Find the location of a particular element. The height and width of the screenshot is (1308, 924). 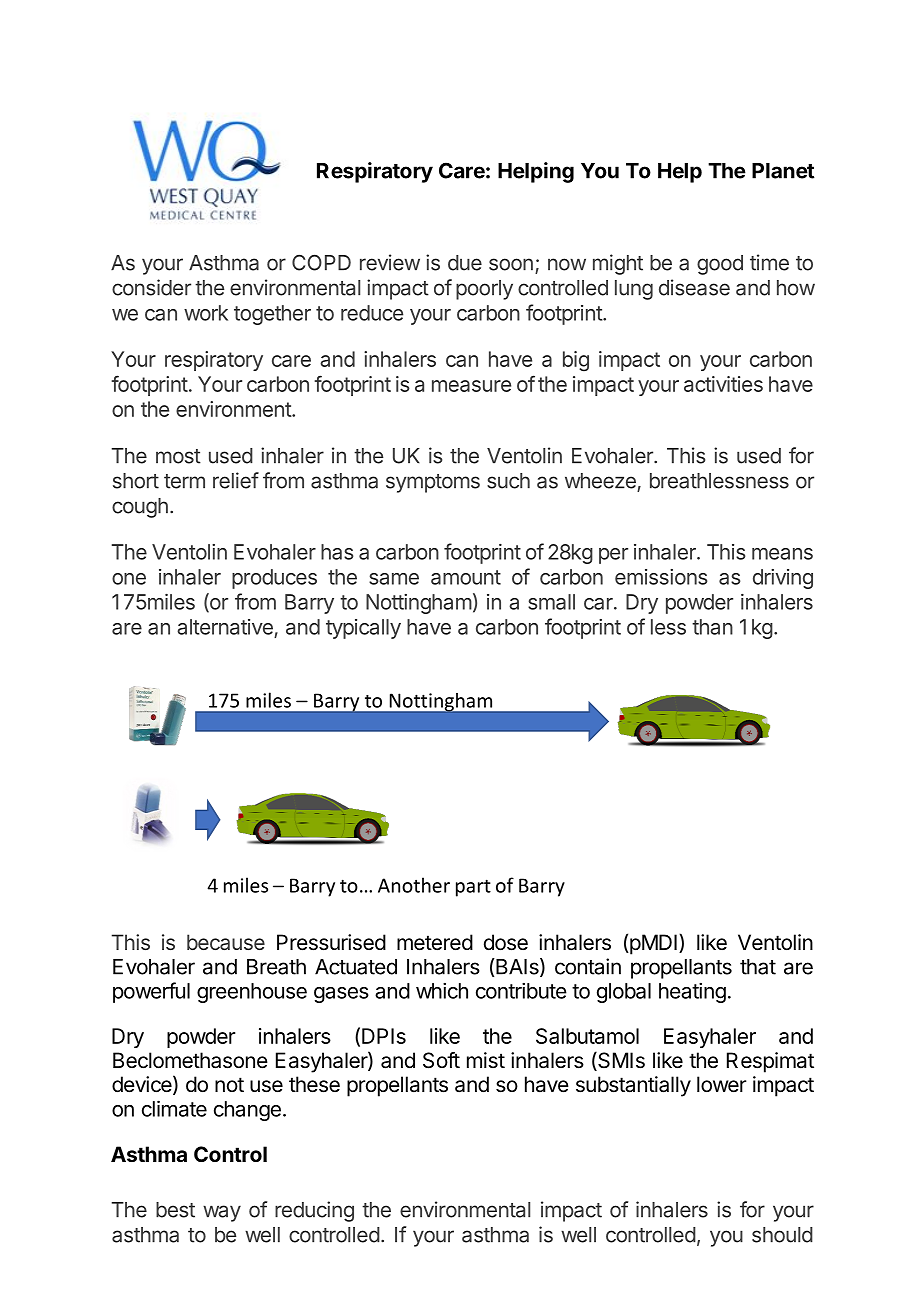

should is located at coordinates (782, 1235).
